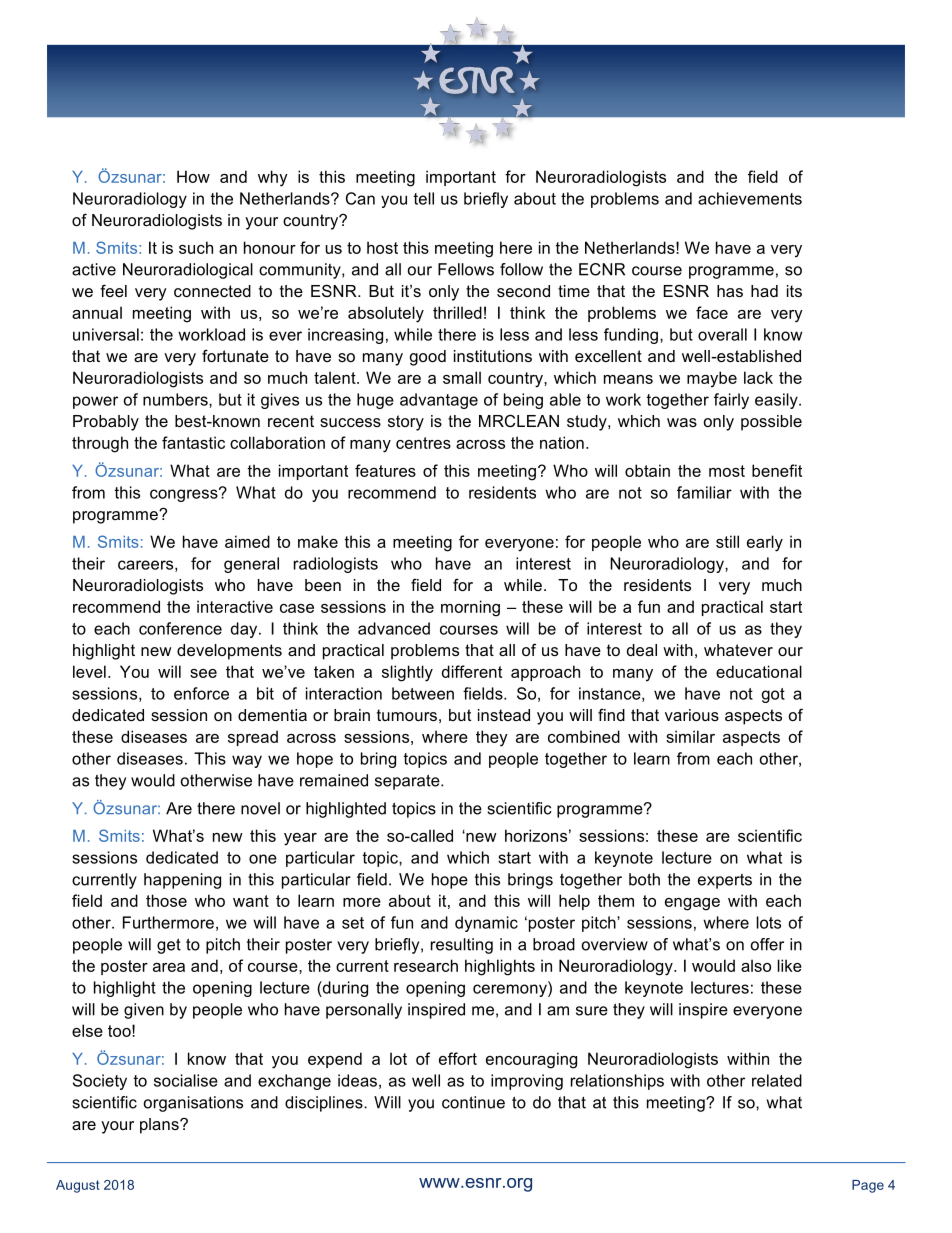 The height and width of the page is (1233, 952). I want to click on Page, so click(868, 1186).
